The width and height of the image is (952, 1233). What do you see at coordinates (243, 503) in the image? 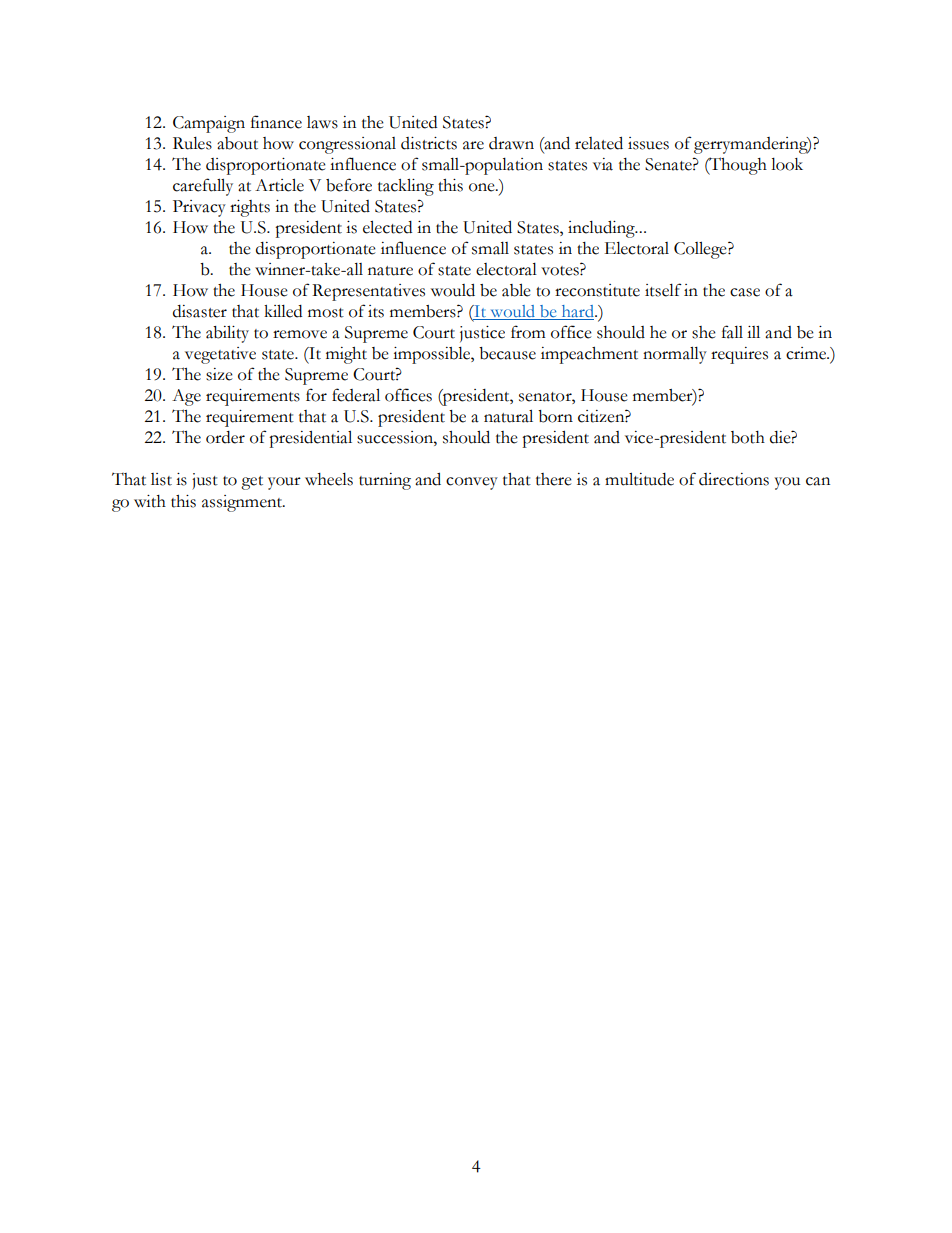
I see `assignment` at bounding box center [243, 503].
